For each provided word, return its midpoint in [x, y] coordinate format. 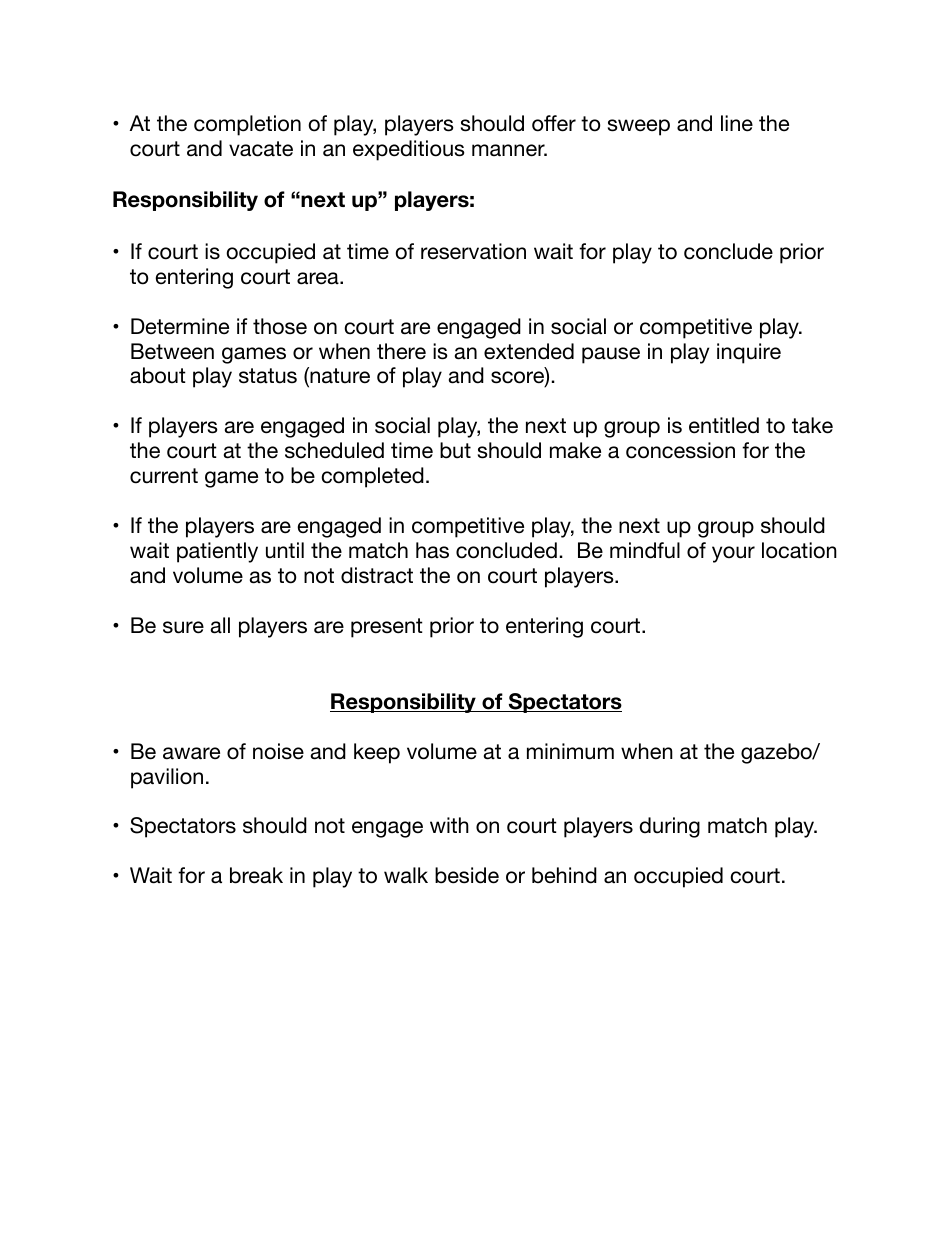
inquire [749, 353]
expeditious [409, 150]
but [455, 450]
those [280, 326]
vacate [261, 149]
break [256, 875]
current [164, 476]
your [733, 554]
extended [529, 351]
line [737, 123]
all [220, 625]
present [387, 628]
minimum [570, 751]
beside [467, 875]
